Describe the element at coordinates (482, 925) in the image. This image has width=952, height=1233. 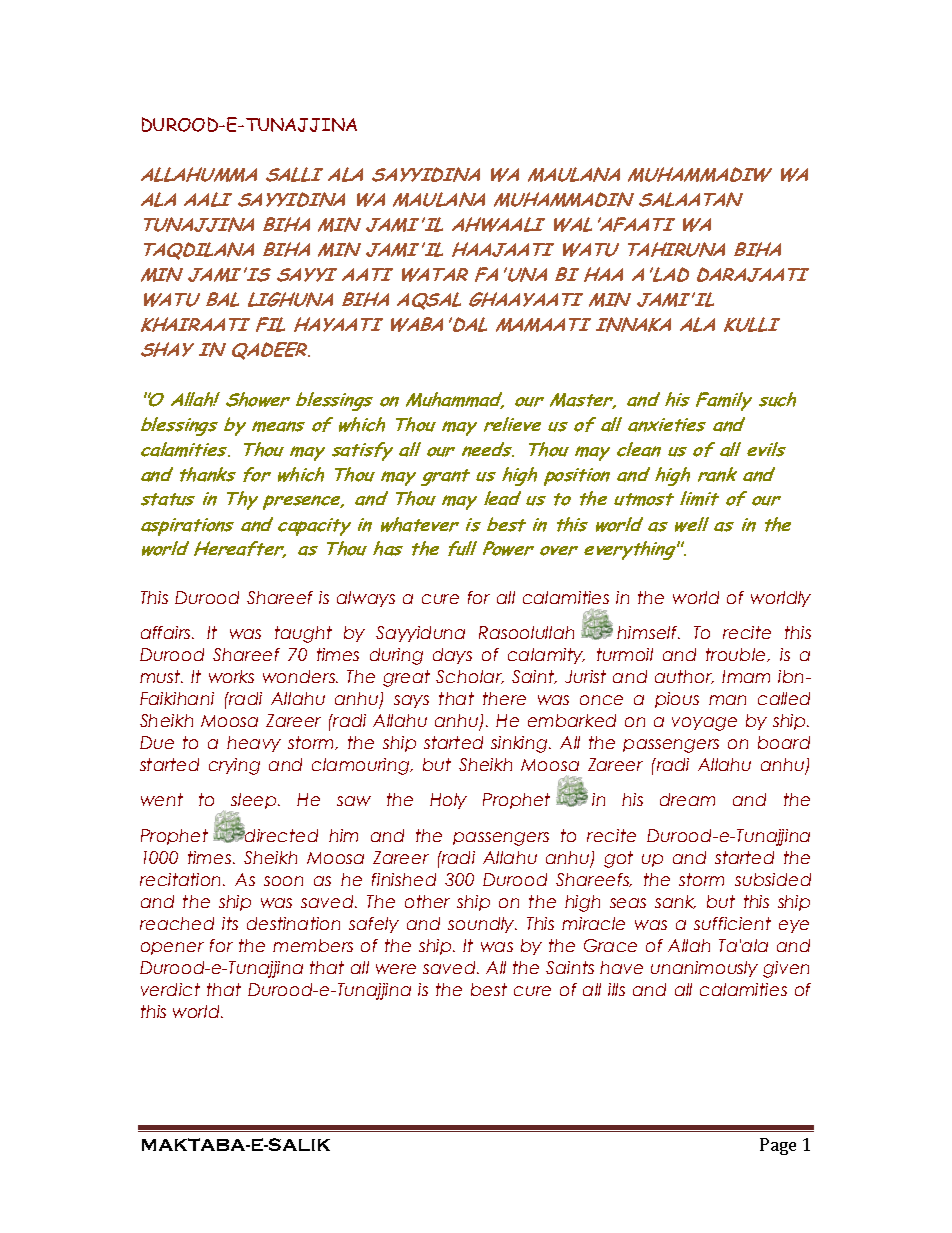
I see `soundly` at that location.
